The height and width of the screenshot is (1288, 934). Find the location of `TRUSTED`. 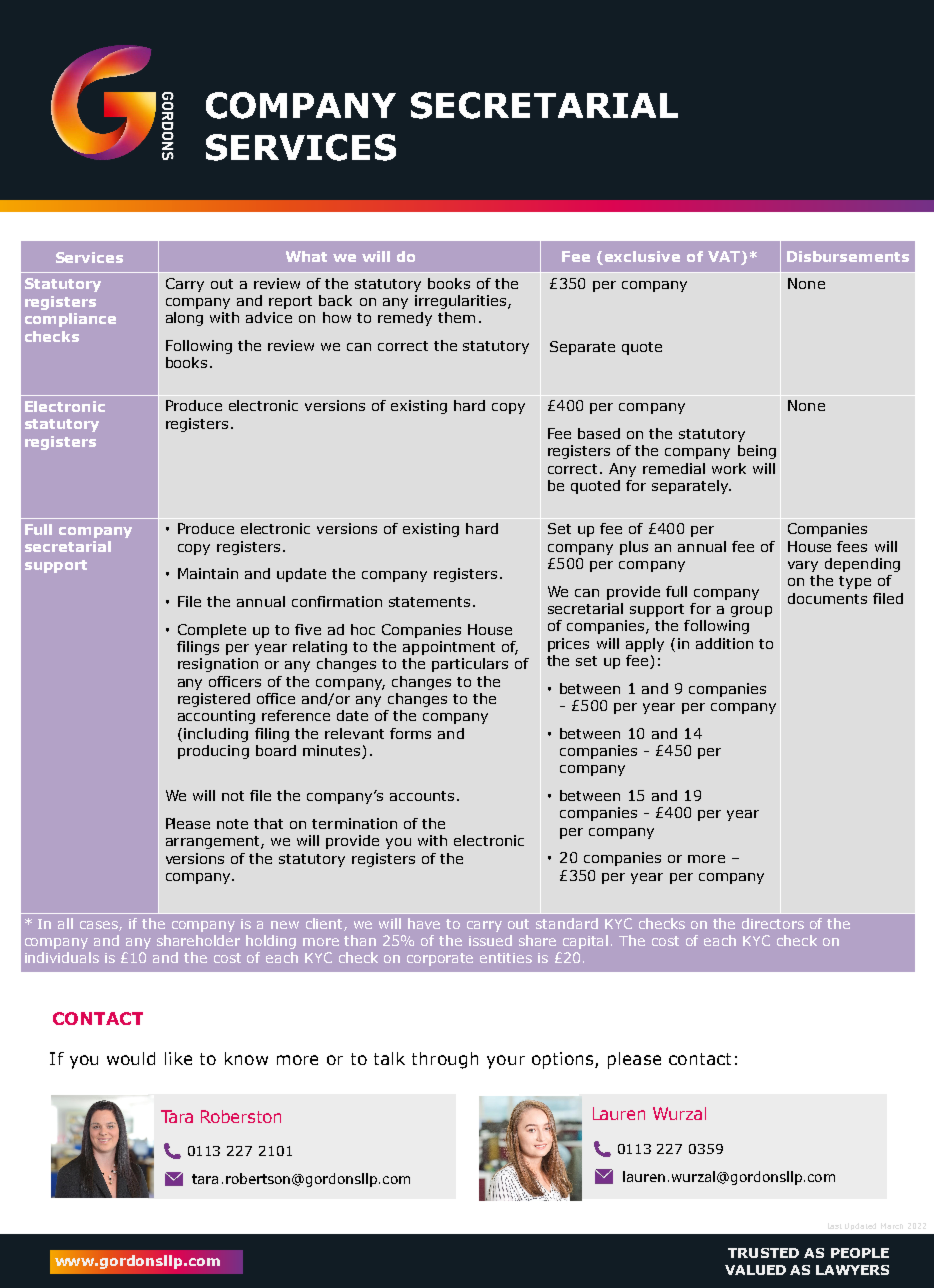

TRUSTED is located at coordinates (763, 1253).
